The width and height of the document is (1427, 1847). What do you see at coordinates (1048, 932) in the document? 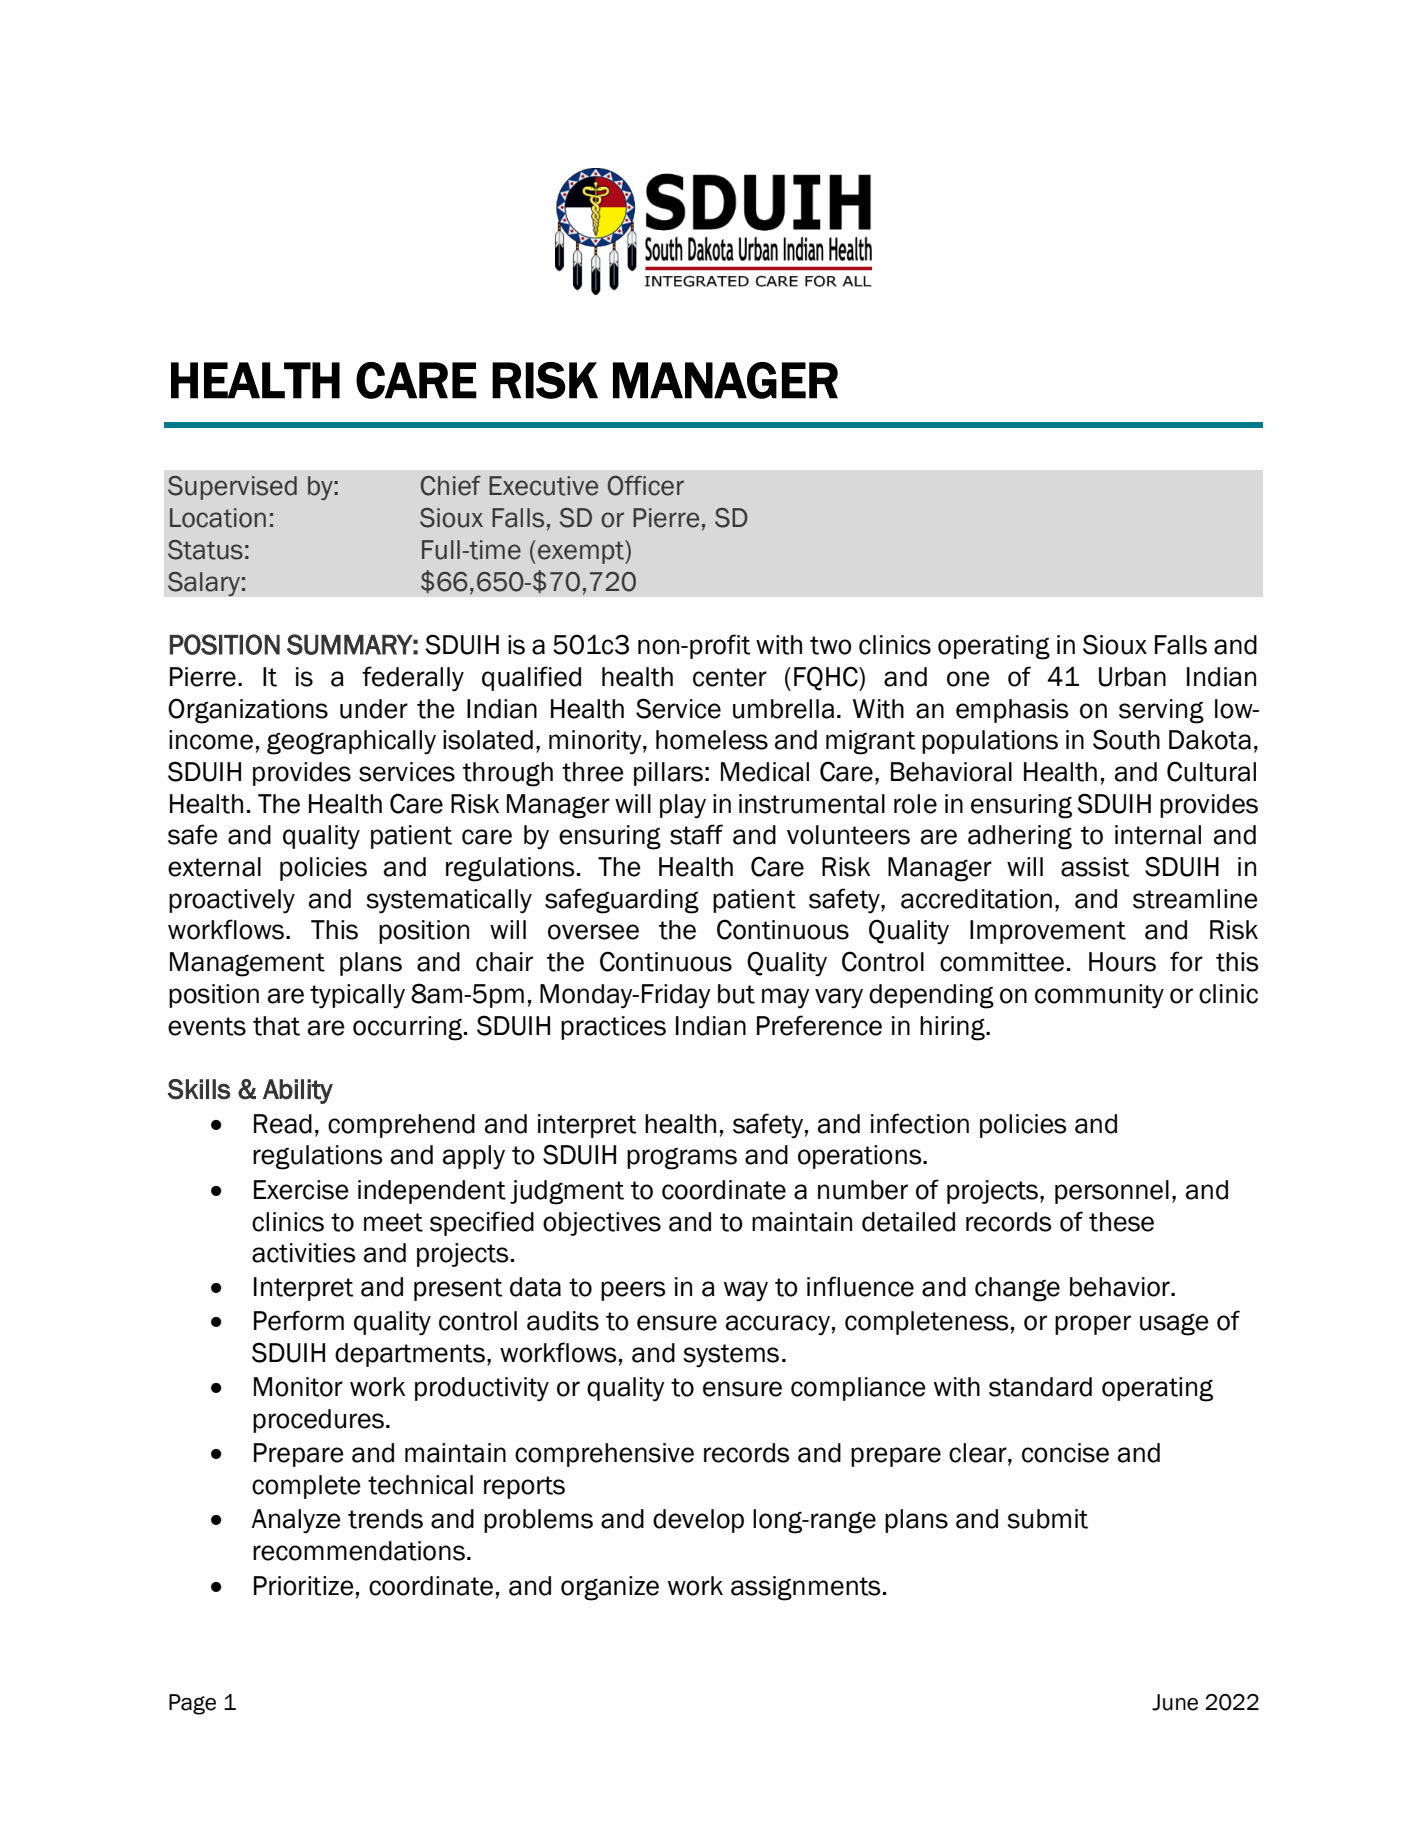
I see `Improvement` at bounding box center [1048, 932].
